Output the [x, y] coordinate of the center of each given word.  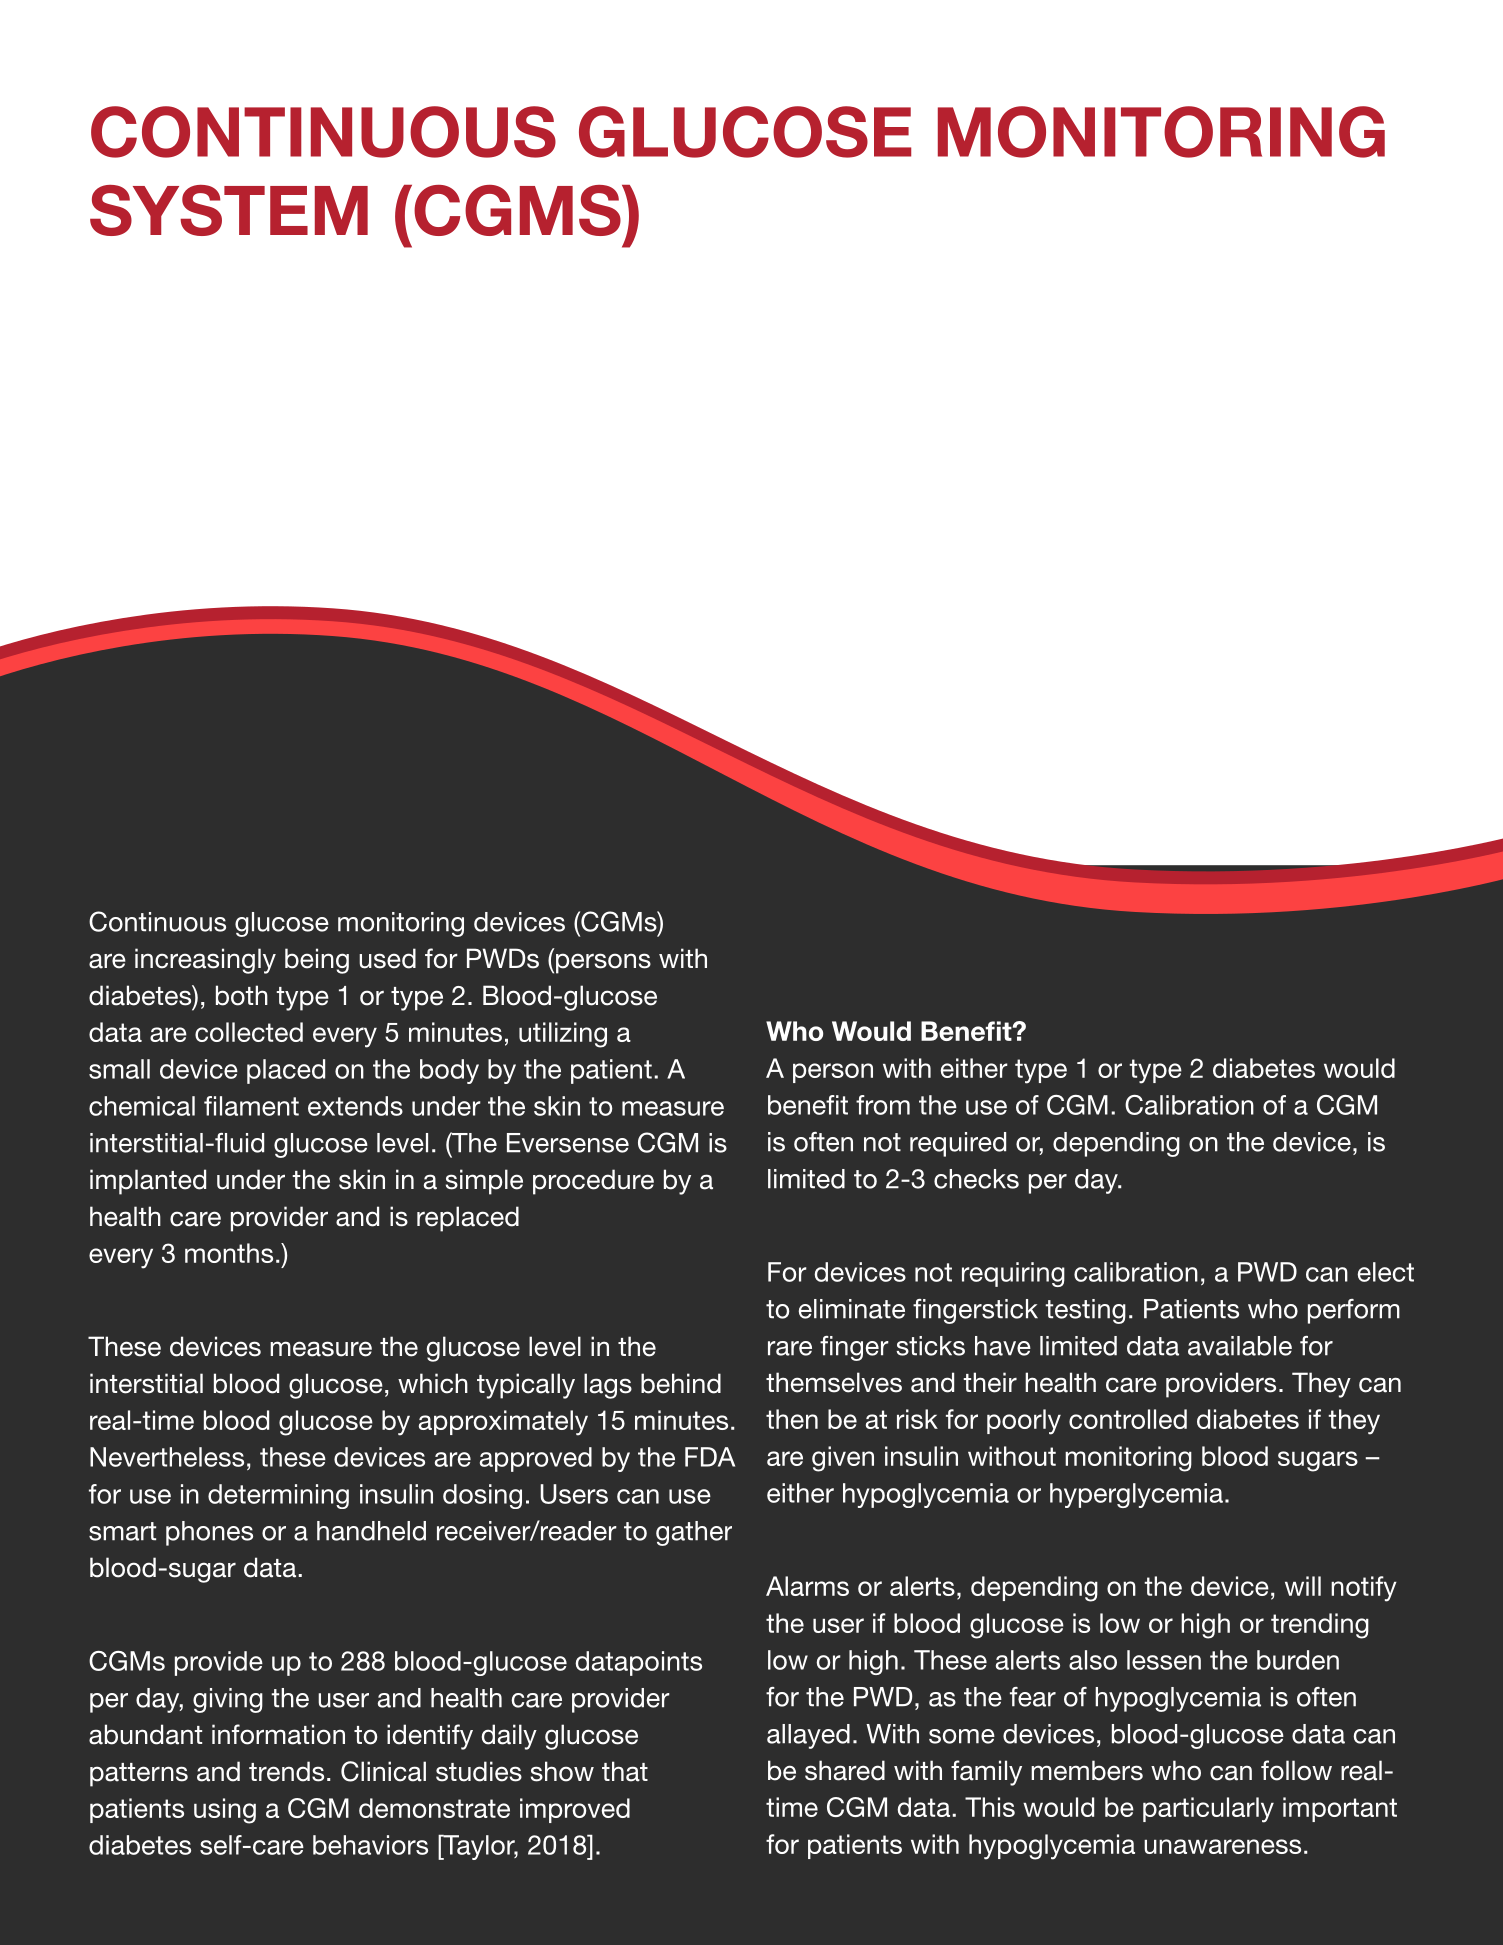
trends [286, 1771]
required [958, 1144]
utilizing [563, 1035]
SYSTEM [229, 210]
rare [790, 1348]
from [883, 1105]
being [317, 961]
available [1240, 1346]
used [387, 958]
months [229, 1253]
